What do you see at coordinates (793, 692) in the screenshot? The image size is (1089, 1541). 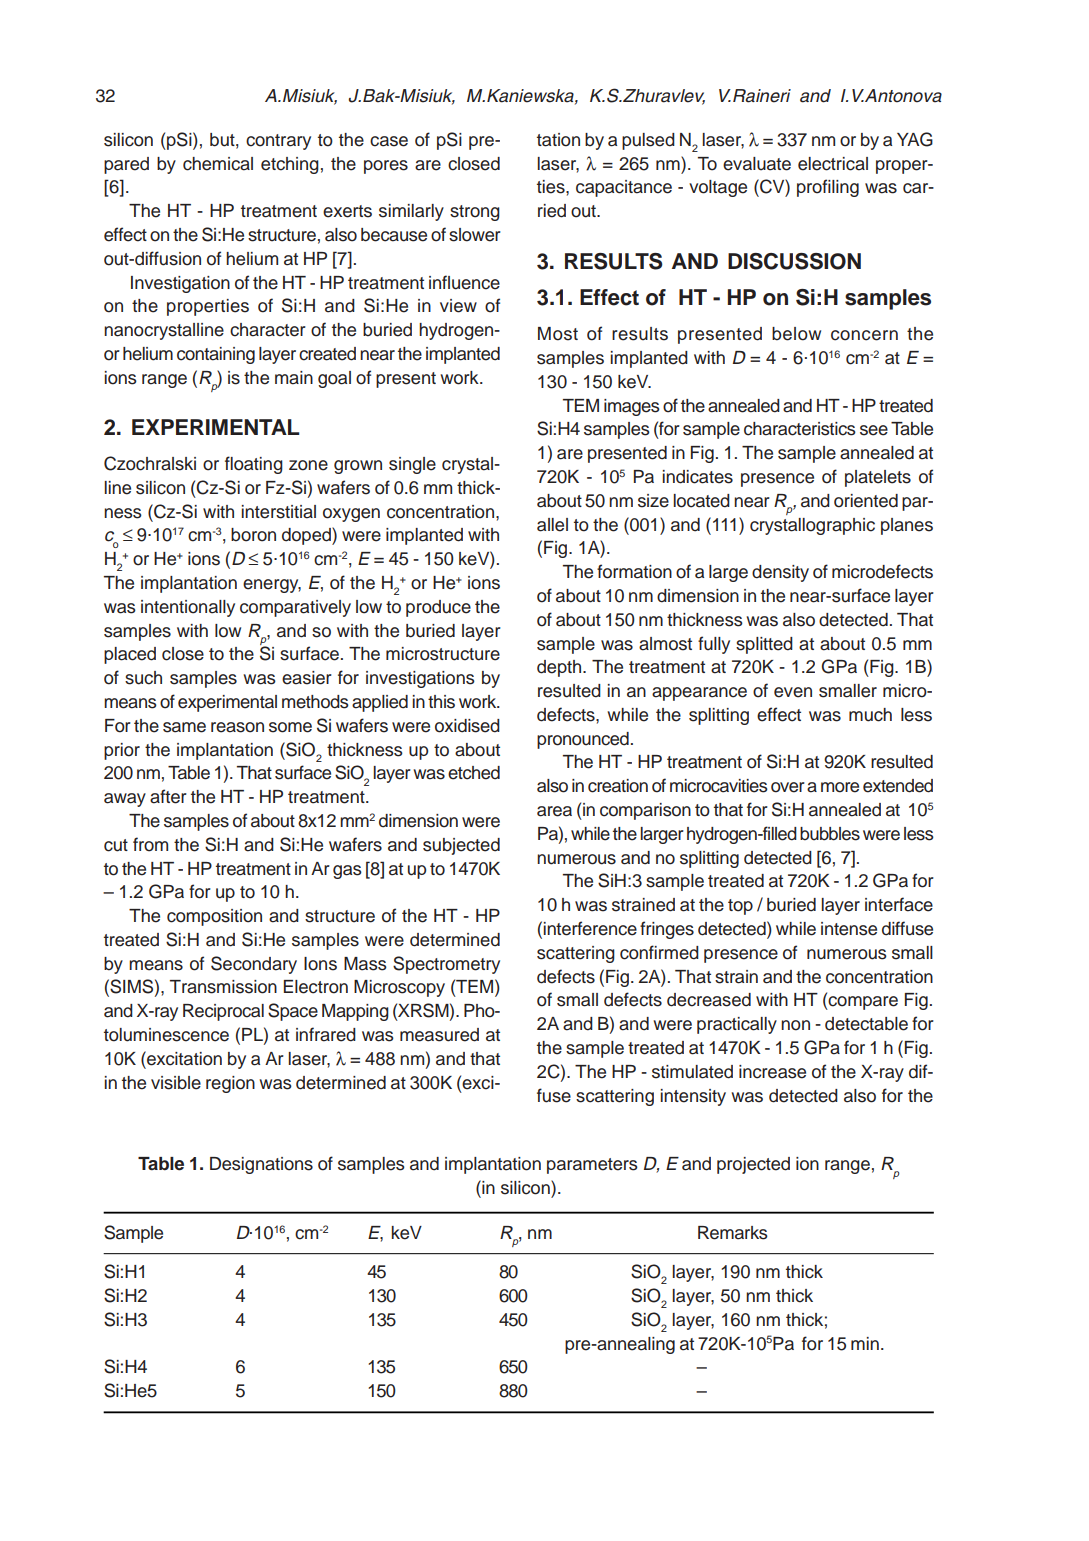 I see `even` at bounding box center [793, 692].
